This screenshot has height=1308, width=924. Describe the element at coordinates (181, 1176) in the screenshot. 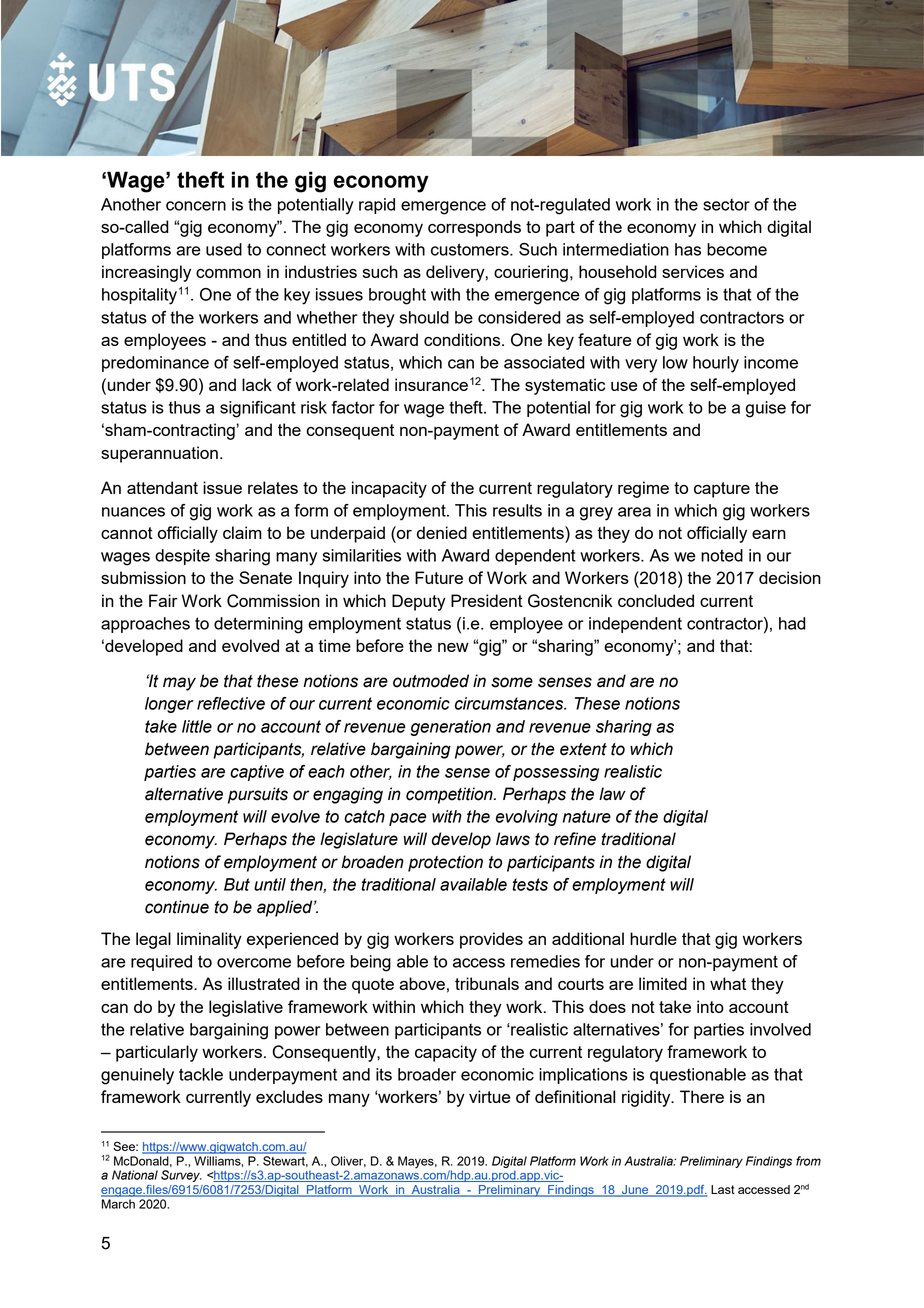

I see `Survey` at that location.
